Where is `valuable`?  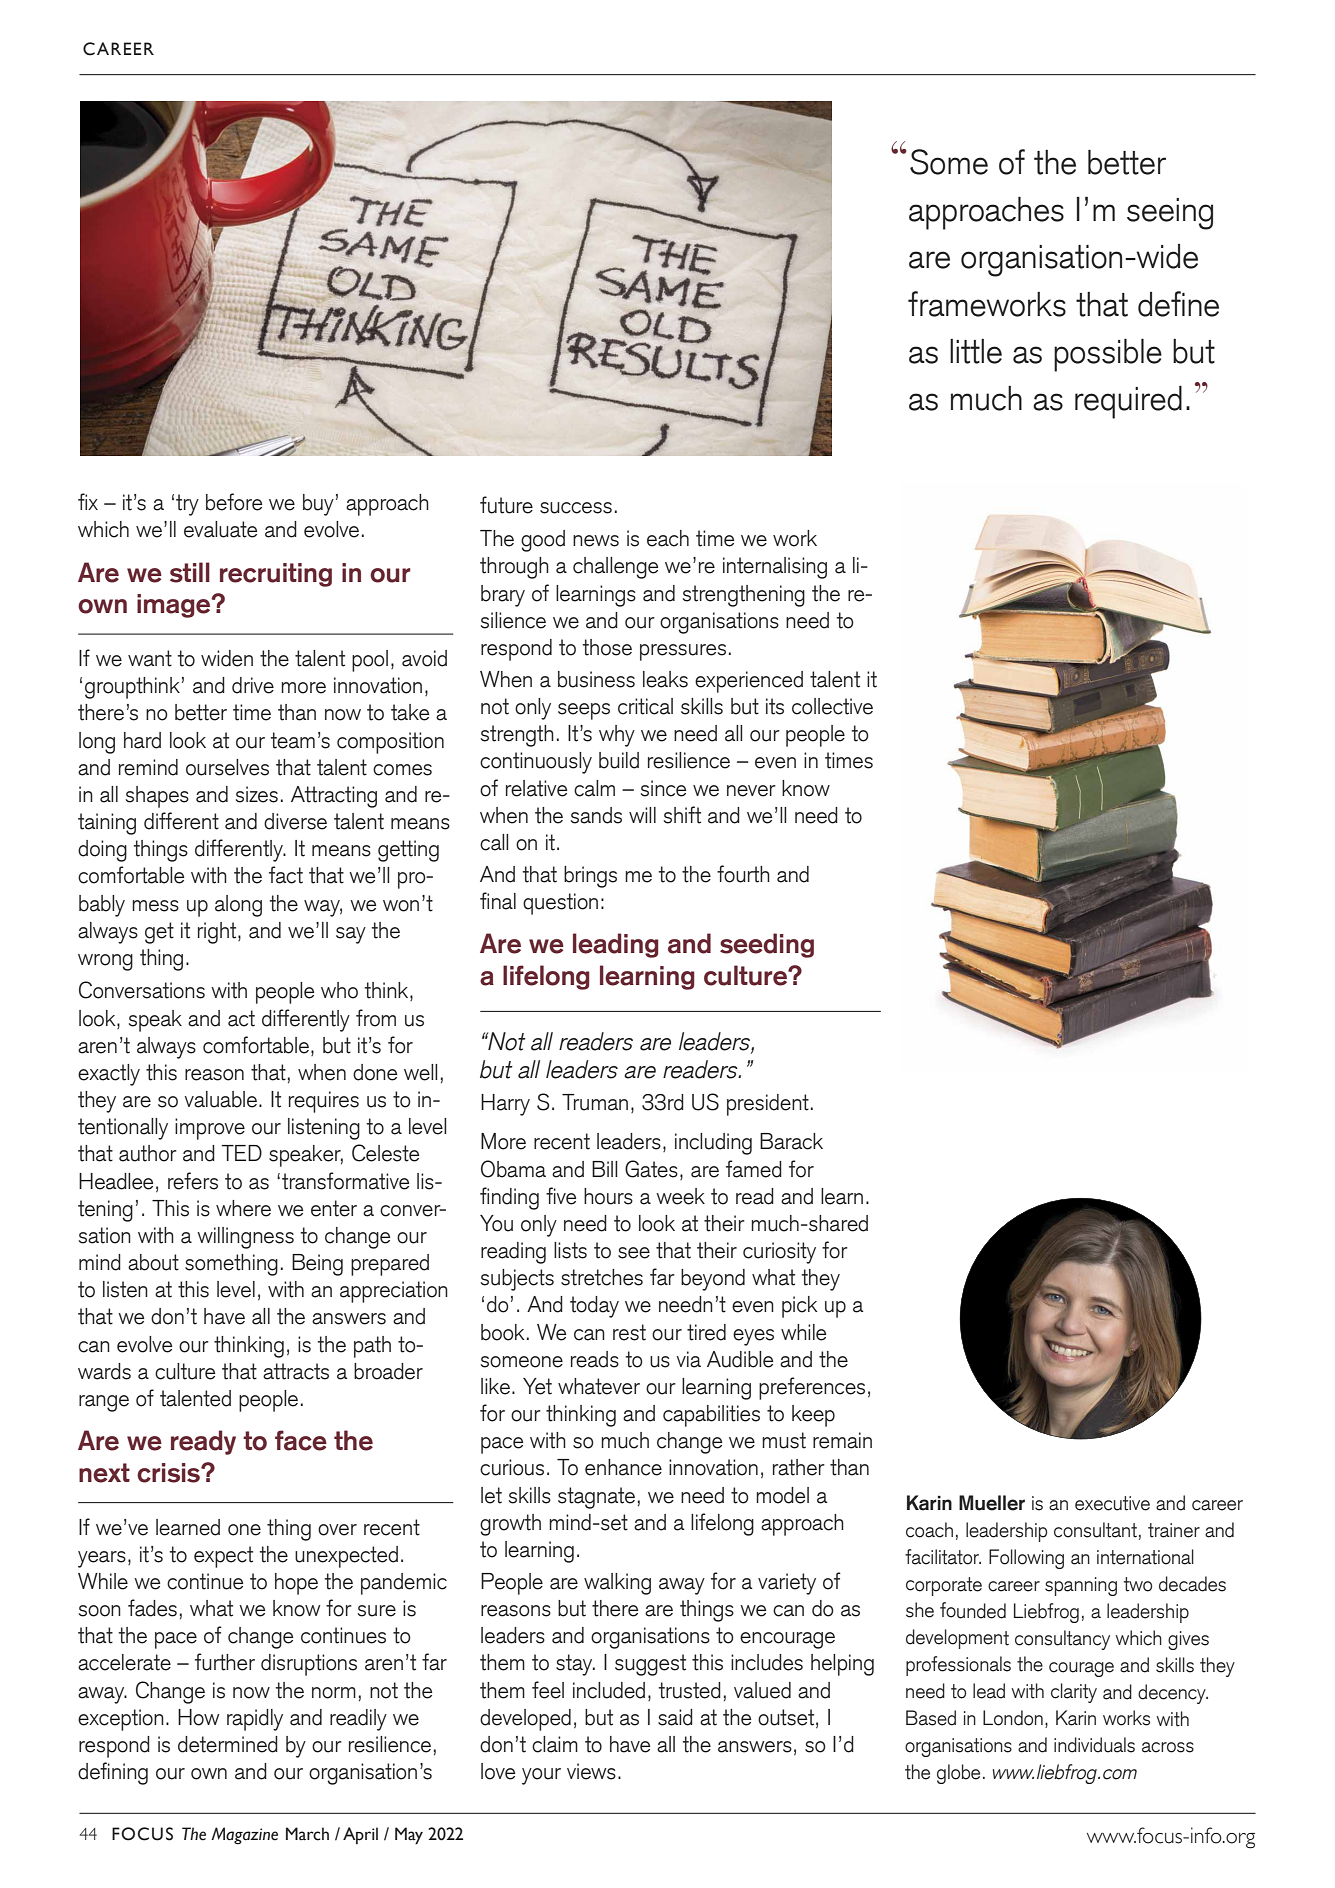 valuable is located at coordinates (221, 1099).
